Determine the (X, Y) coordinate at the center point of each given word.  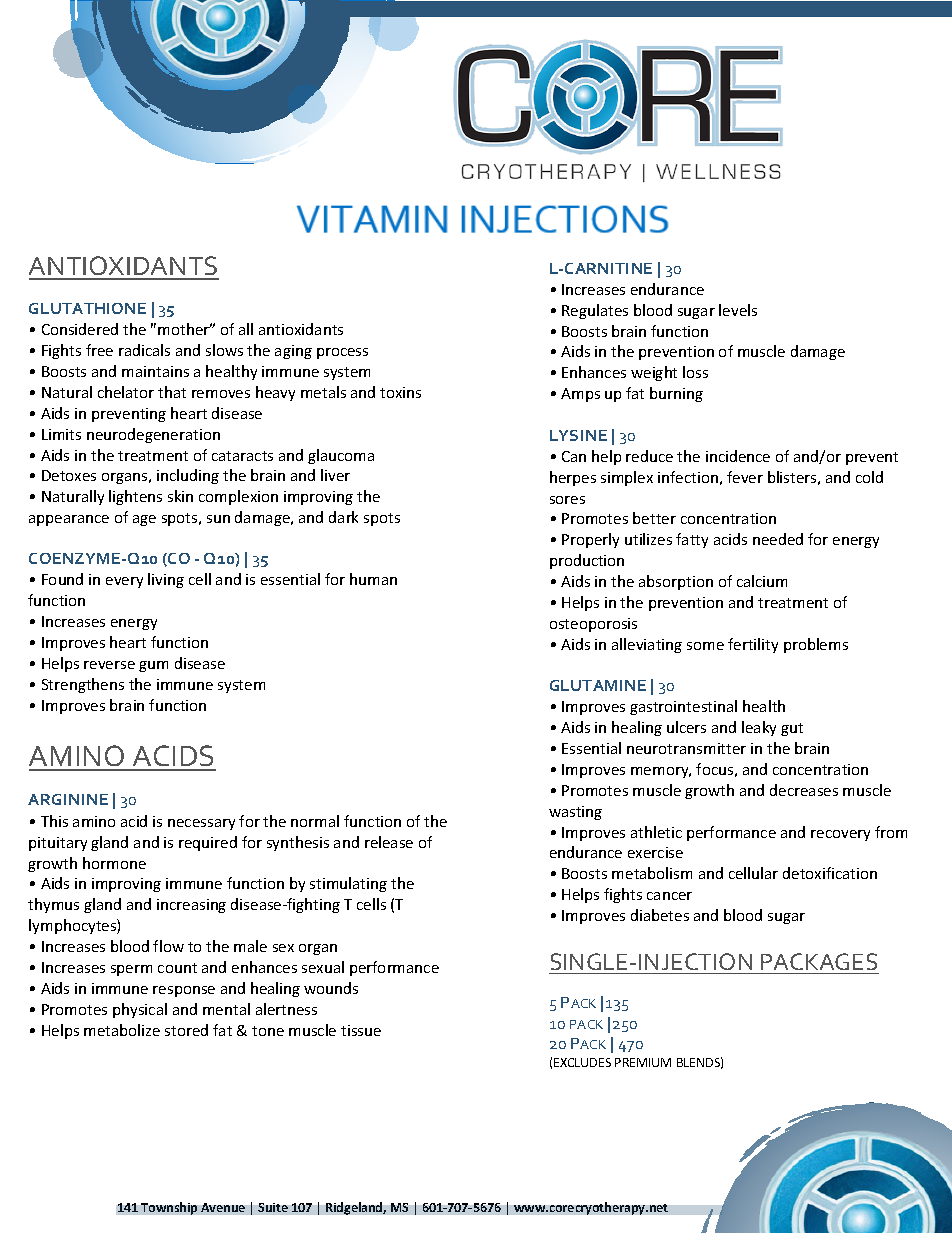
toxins (400, 392)
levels (738, 310)
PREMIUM (643, 1062)
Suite (273, 1207)
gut (792, 729)
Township (169, 1208)
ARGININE (68, 799)
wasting (575, 813)
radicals (144, 350)
